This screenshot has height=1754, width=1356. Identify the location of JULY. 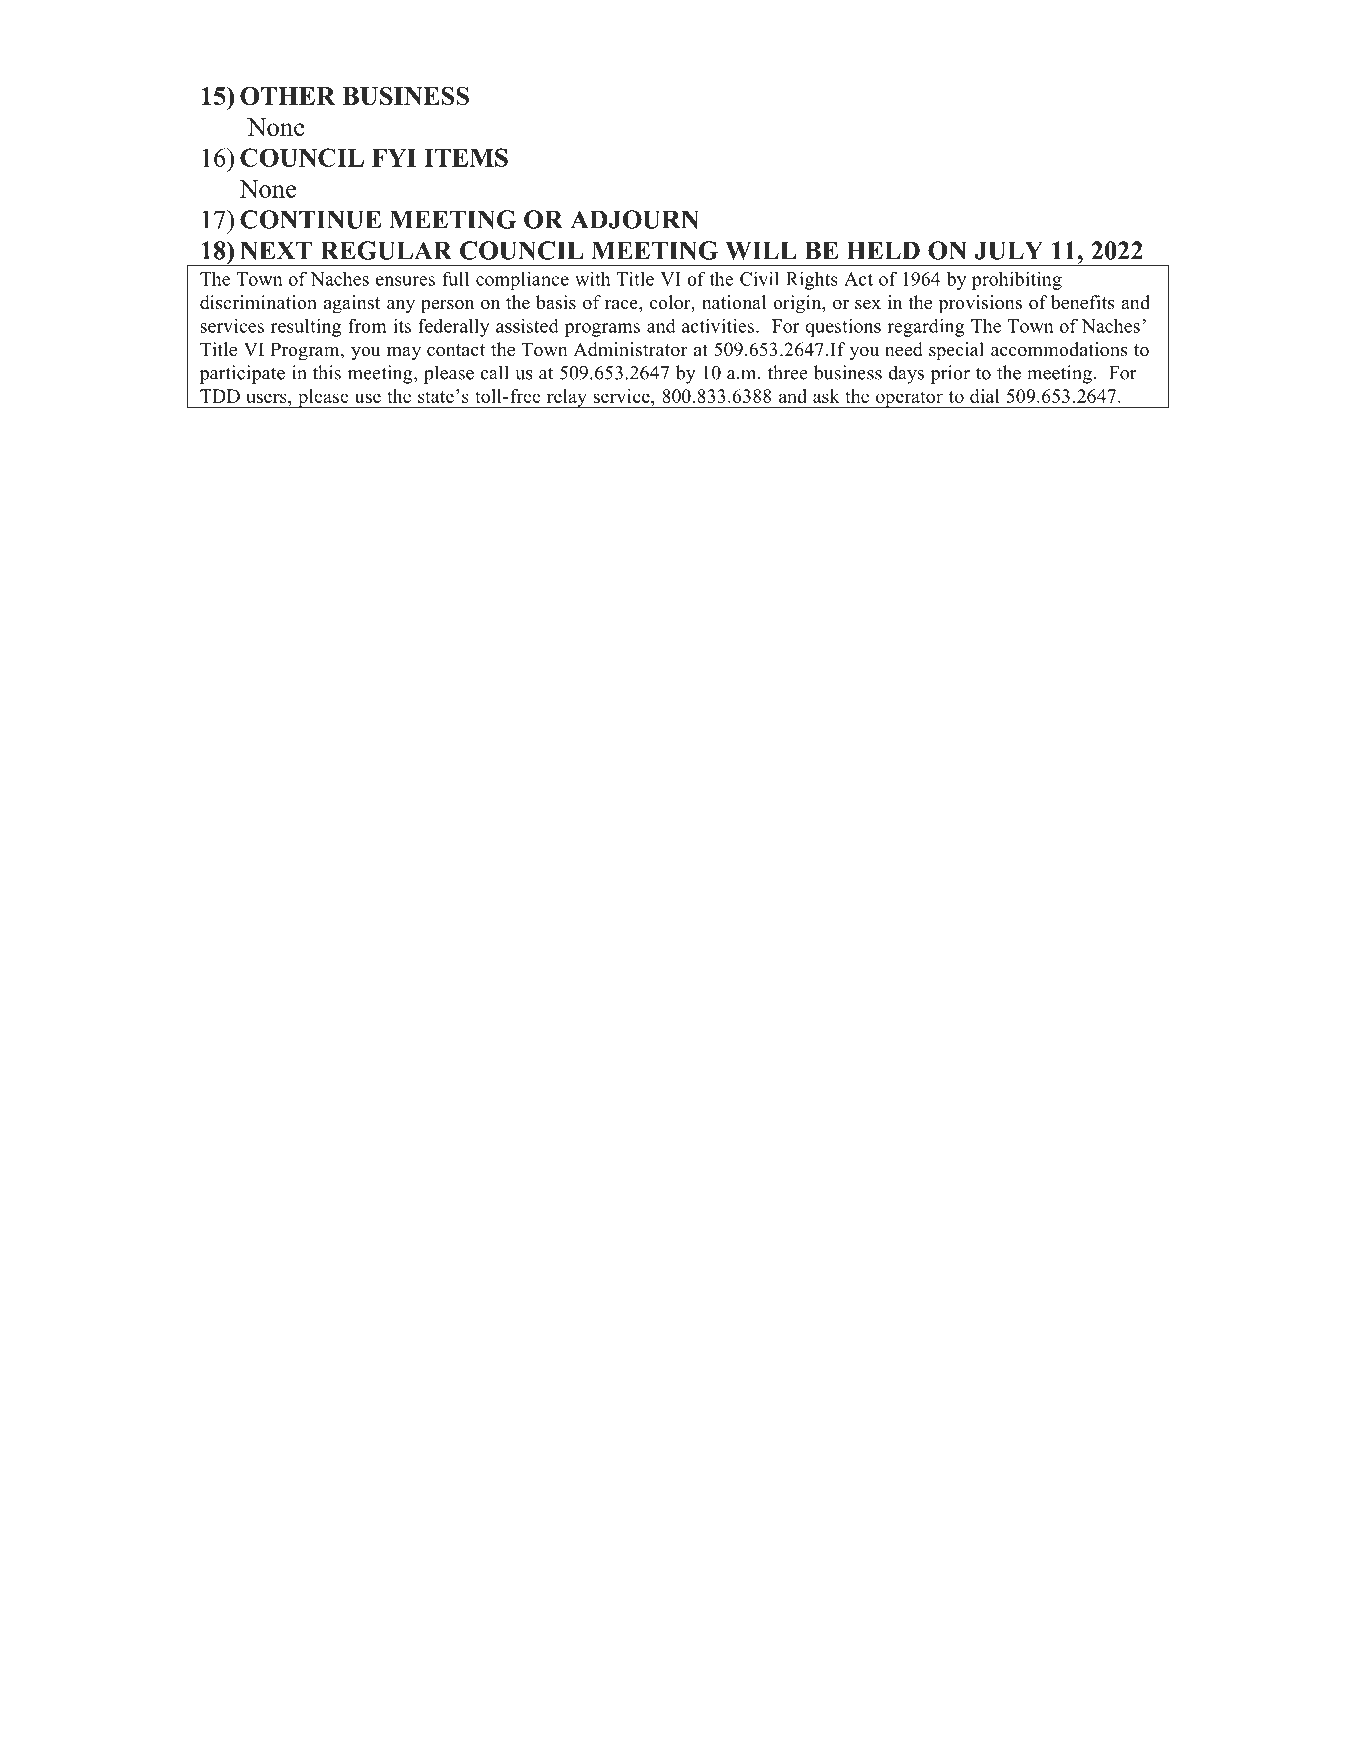
(1008, 250).
